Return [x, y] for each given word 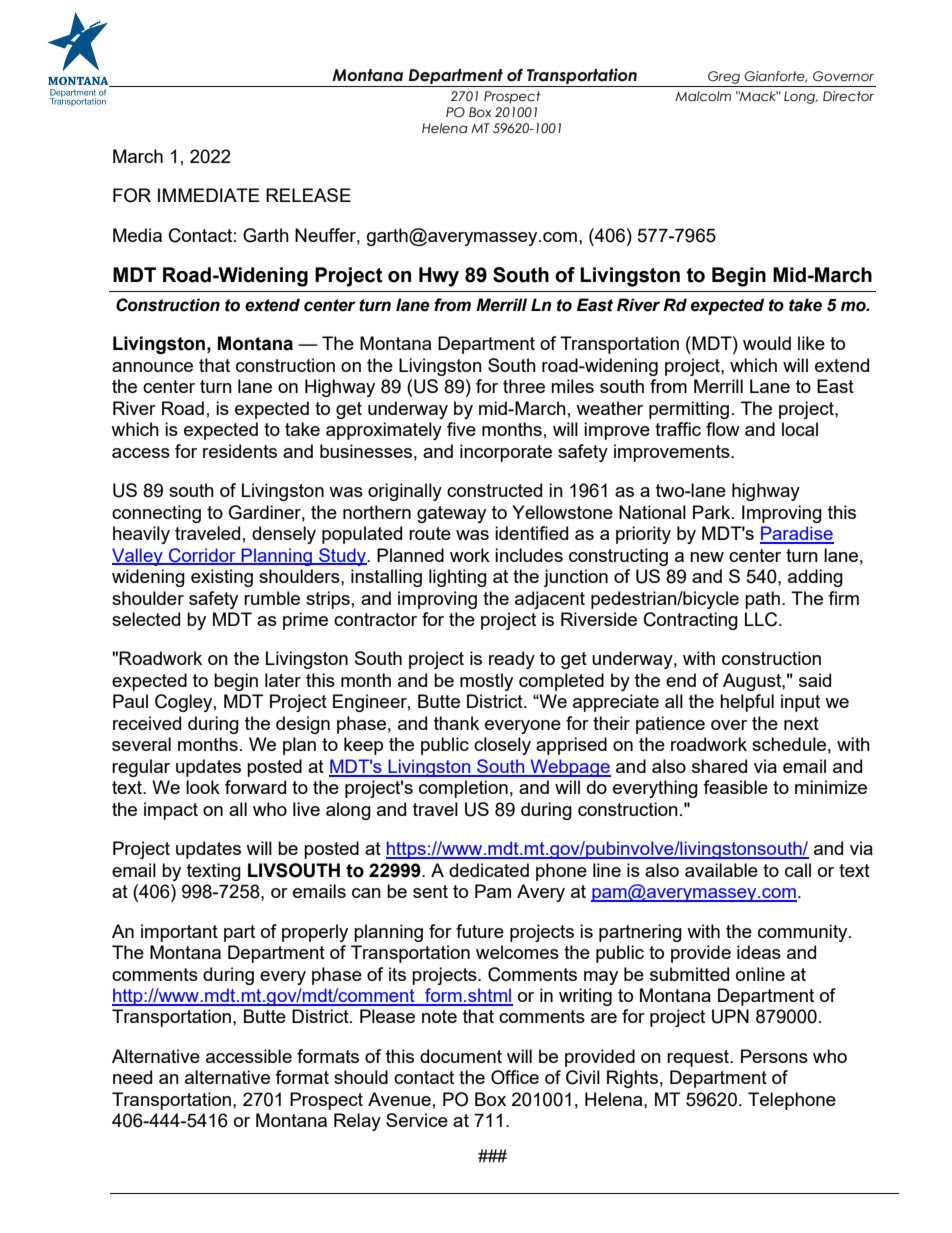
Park [713, 512]
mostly [486, 682]
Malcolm [703, 96]
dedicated [489, 870]
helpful [747, 703]
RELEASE [308, 195]
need [132, 1077]
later [283, 680]
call [798, 870]
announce [152, 367]
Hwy [439, 277]
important [179, 933]
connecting [156, 514]
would [767, 343]
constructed [494, 490]
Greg [724, 79]
